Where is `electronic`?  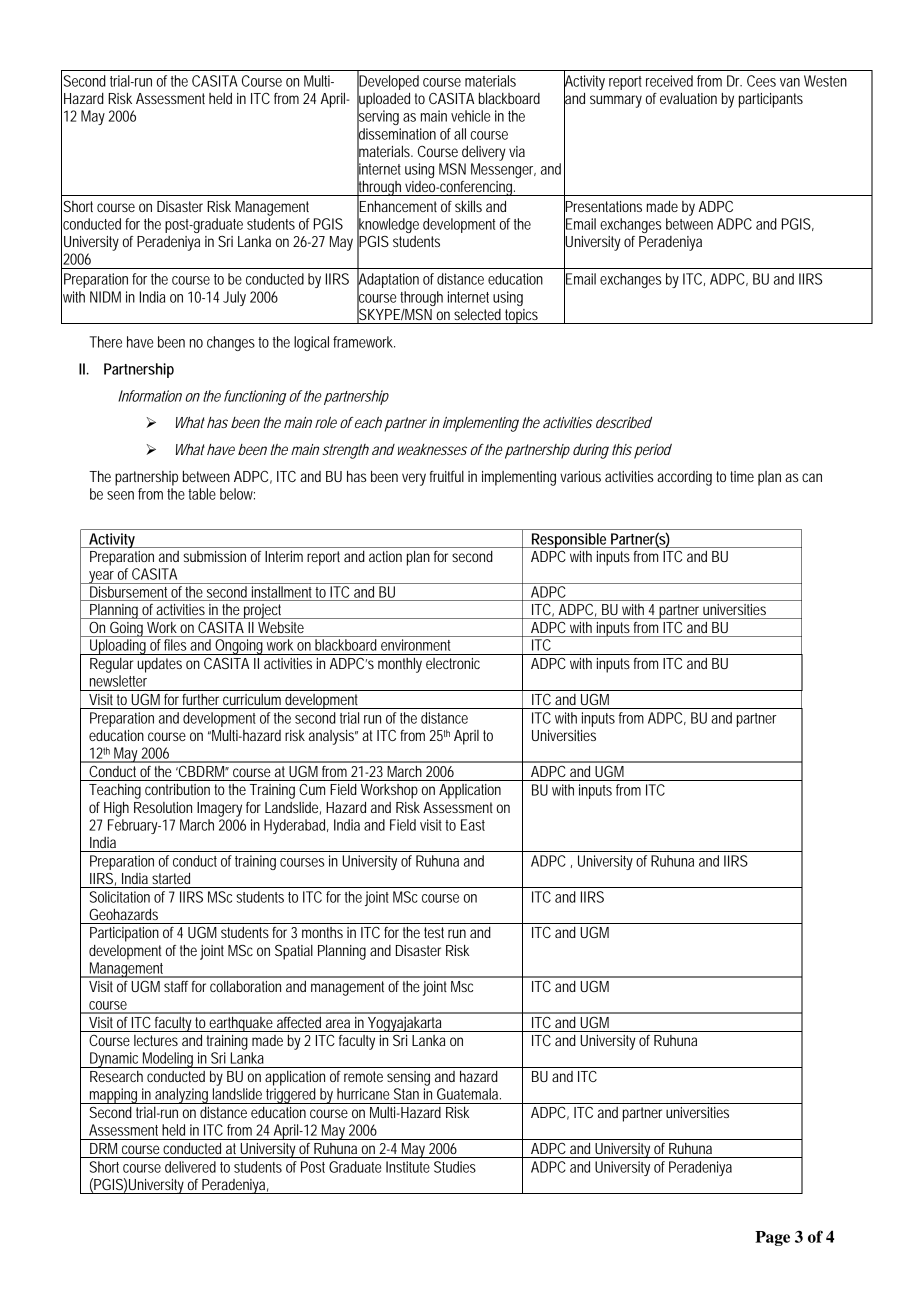
electronic is located at coordinates (453, 663).
